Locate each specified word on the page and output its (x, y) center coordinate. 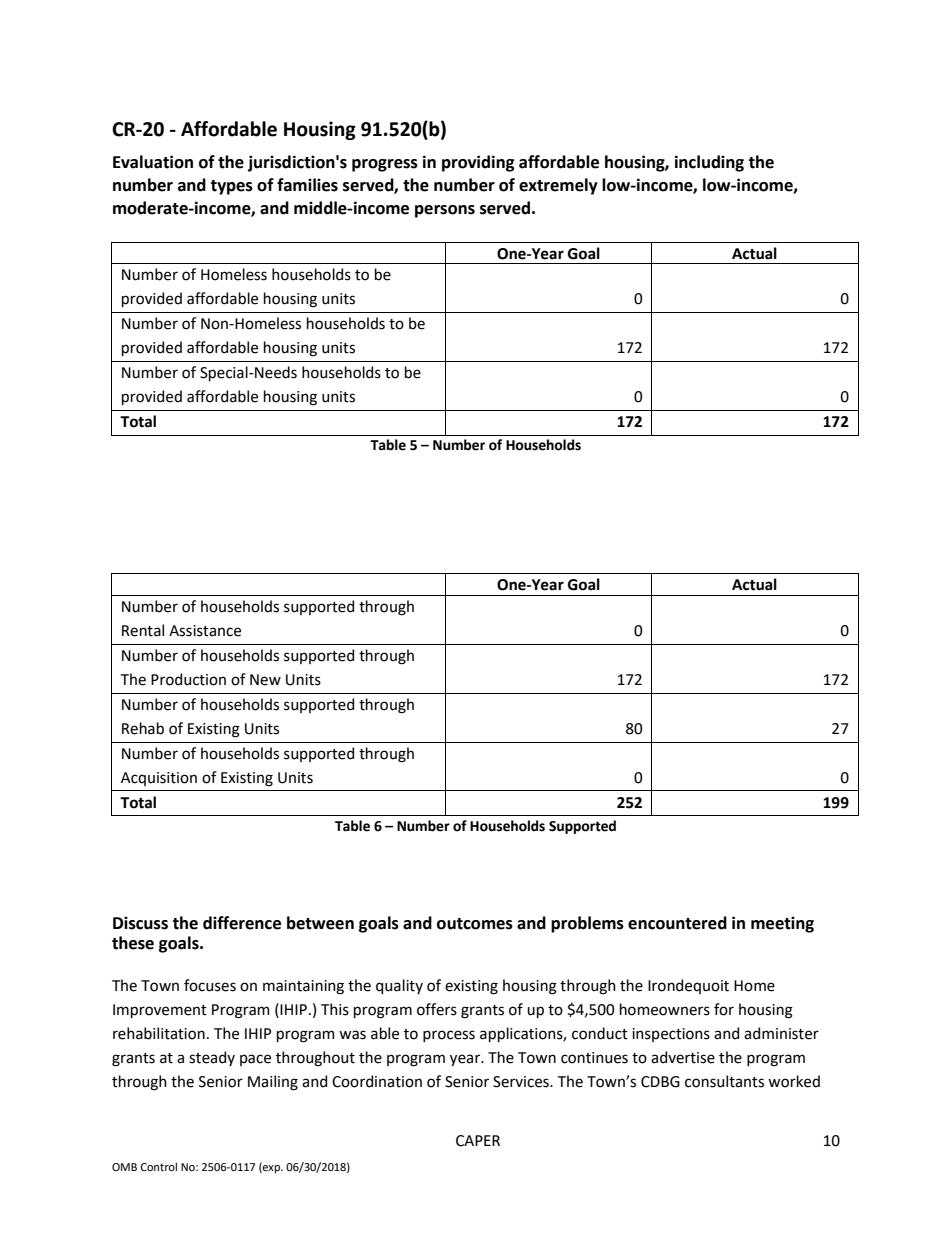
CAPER (478, 1141)
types (231, 187)
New (265, 680)
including (709, 163)
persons (445, 211)
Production (188, 679)
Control (159, 1166)
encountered (677, 923)
